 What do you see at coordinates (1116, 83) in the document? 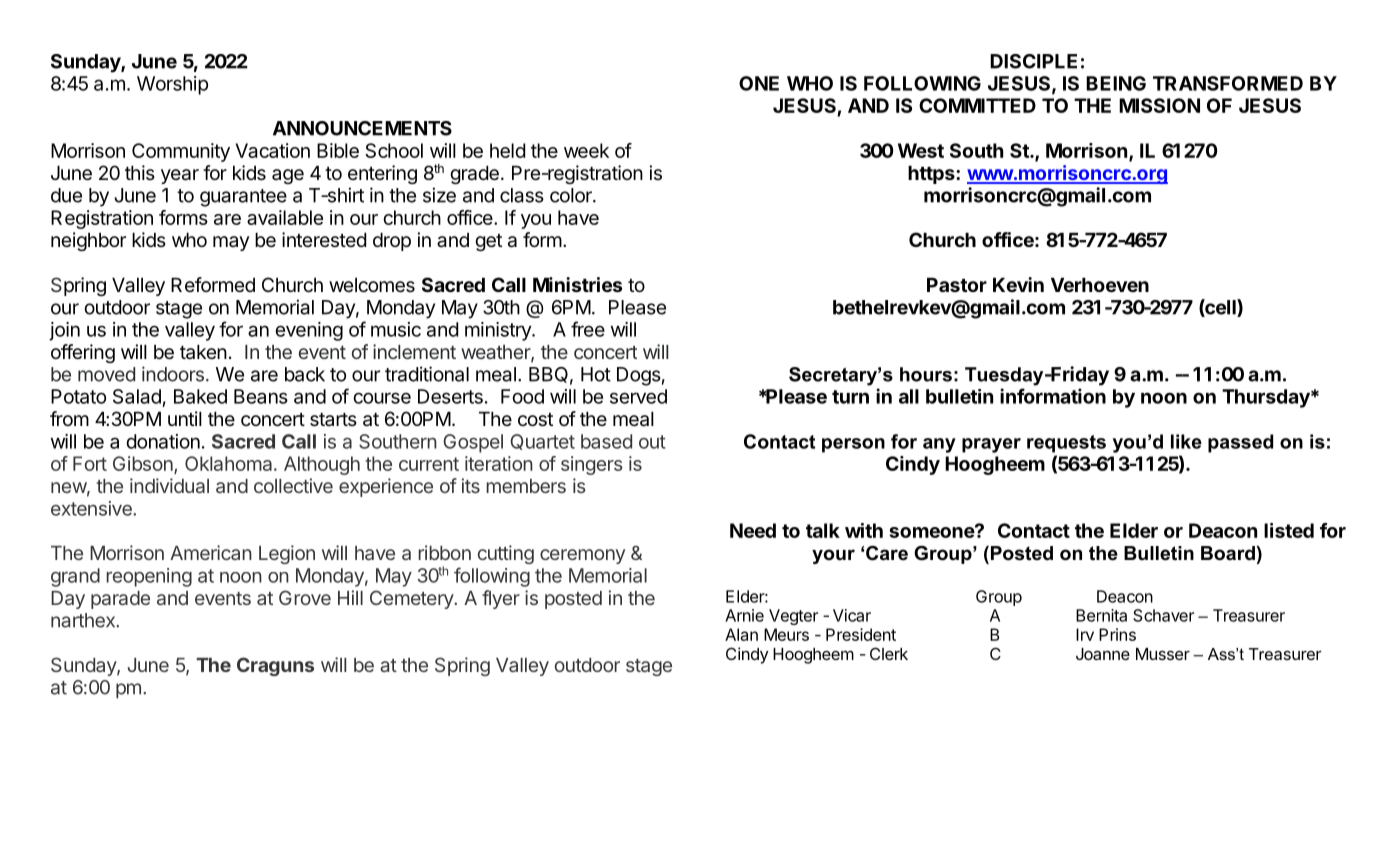
I see `BEING` at bounding box center [1116, 83].
